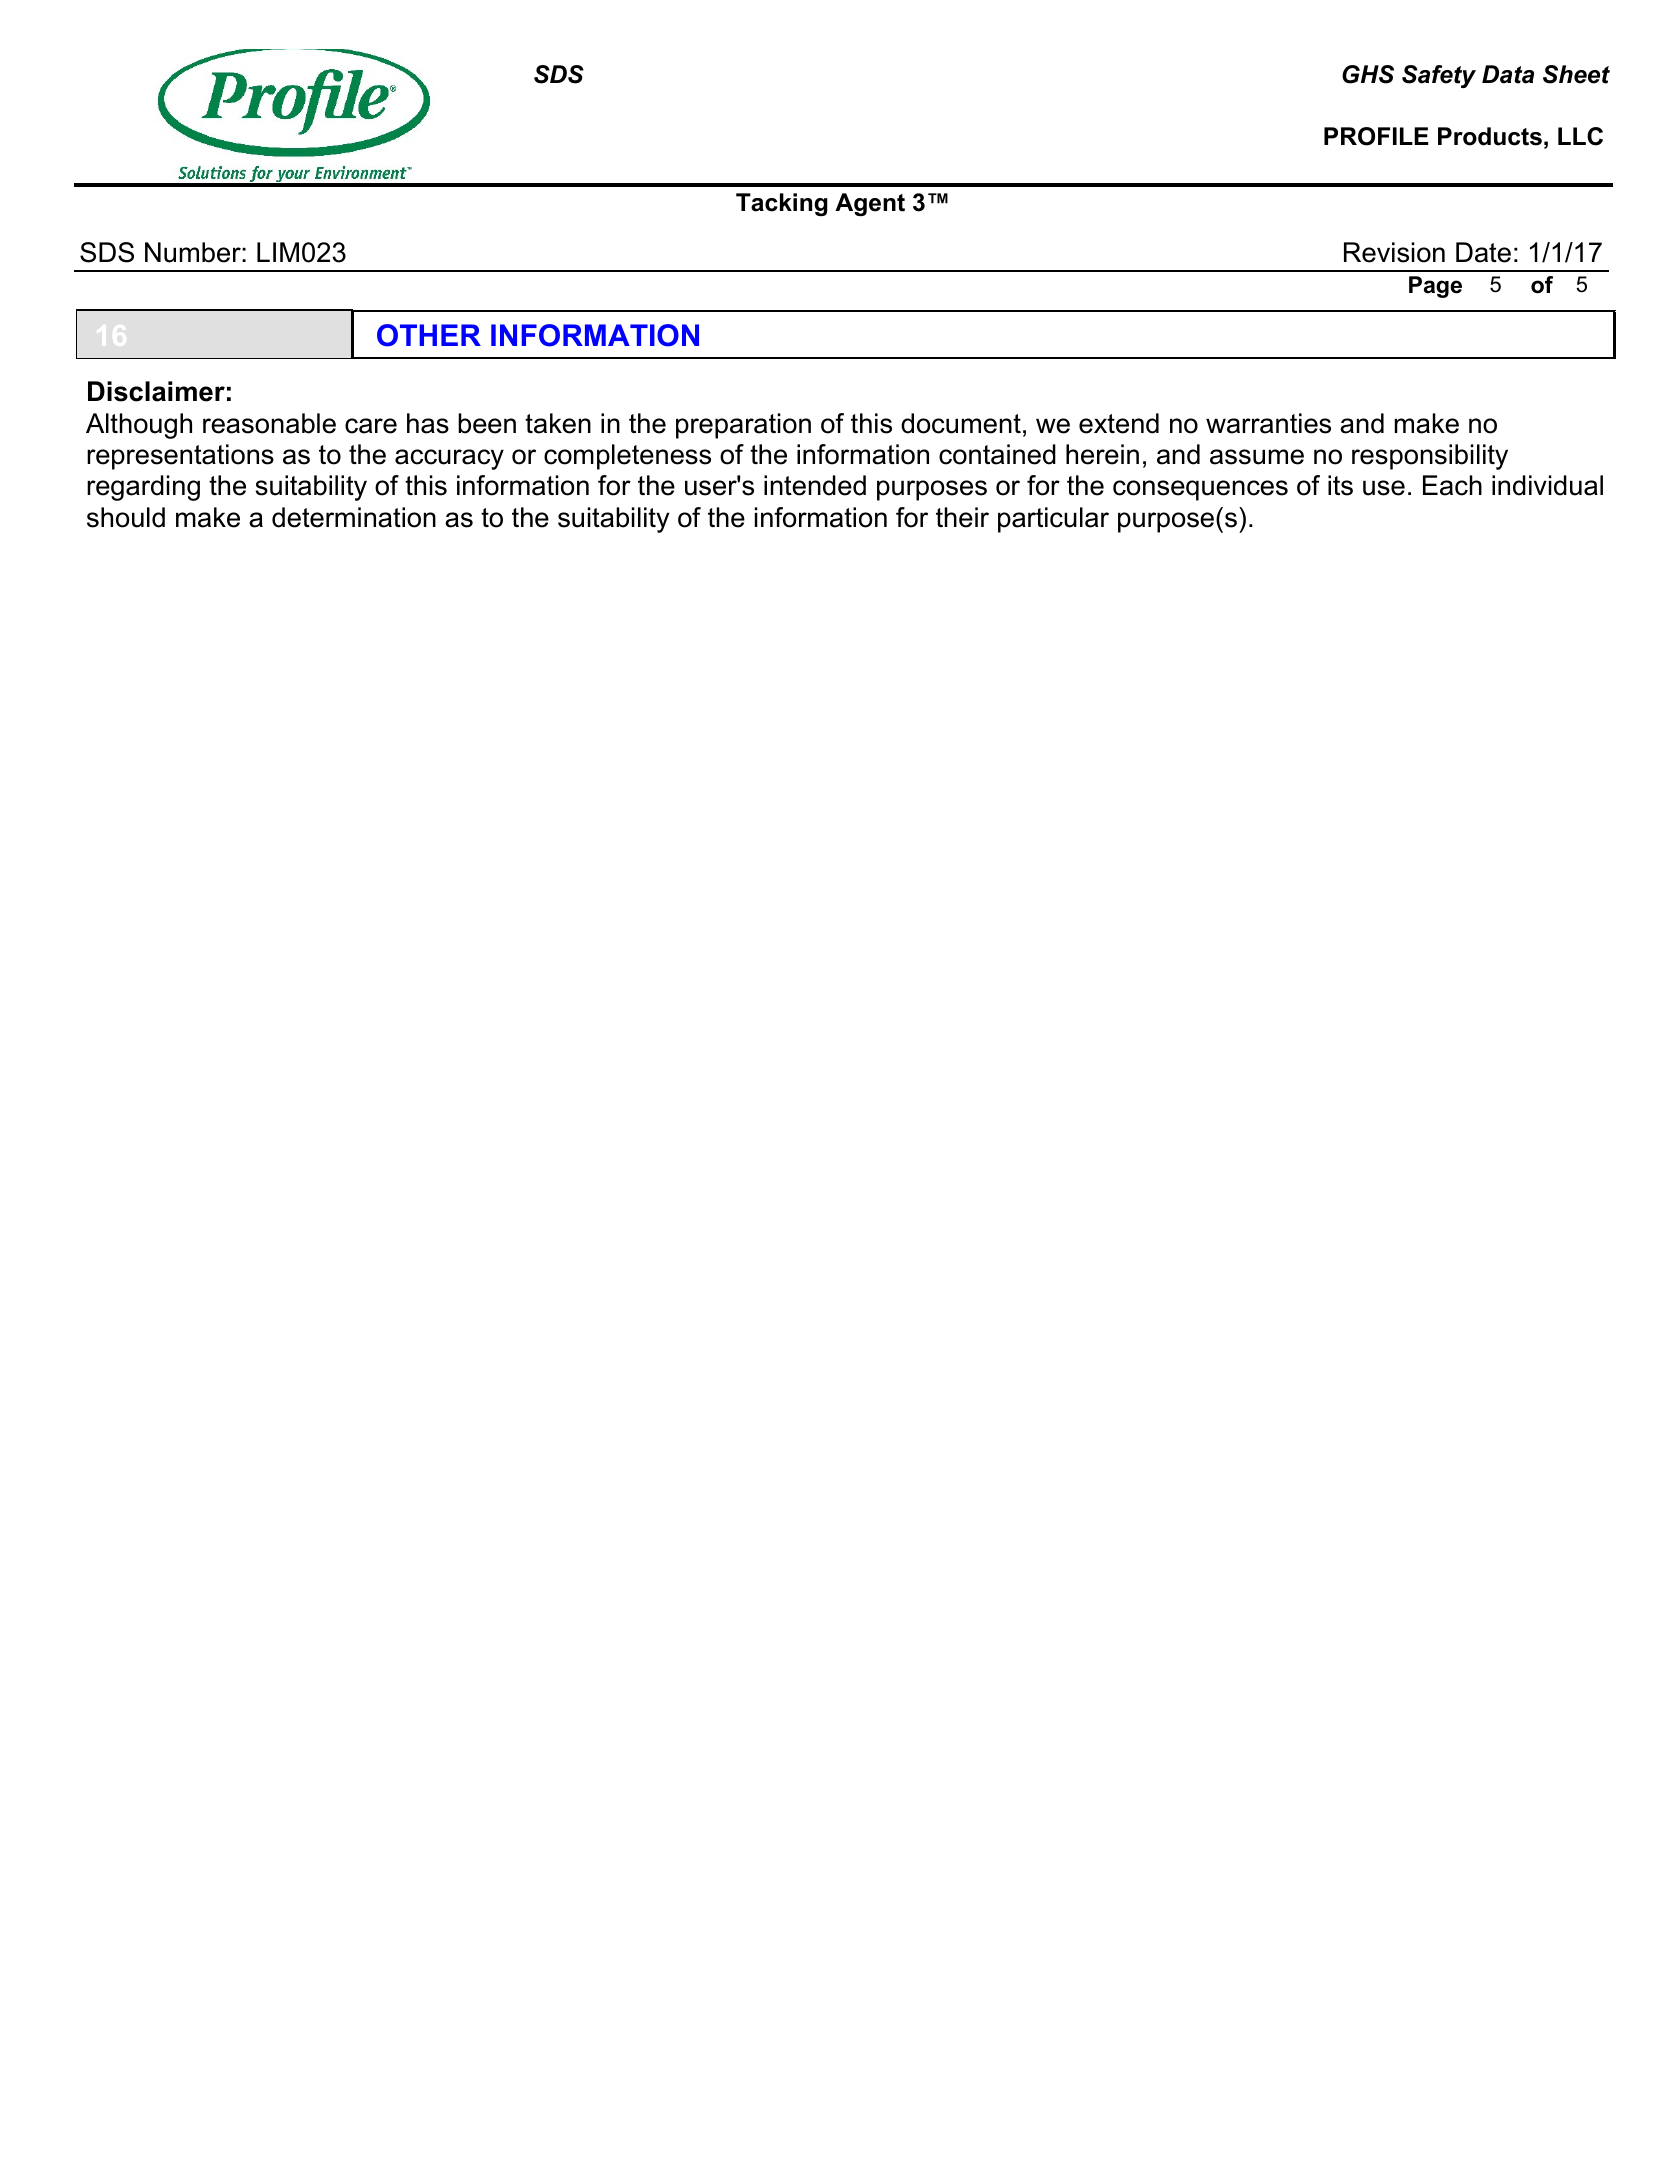 The width and height of the screenshot is (1677, 2167). I want to click on their, so click(962, 517).
